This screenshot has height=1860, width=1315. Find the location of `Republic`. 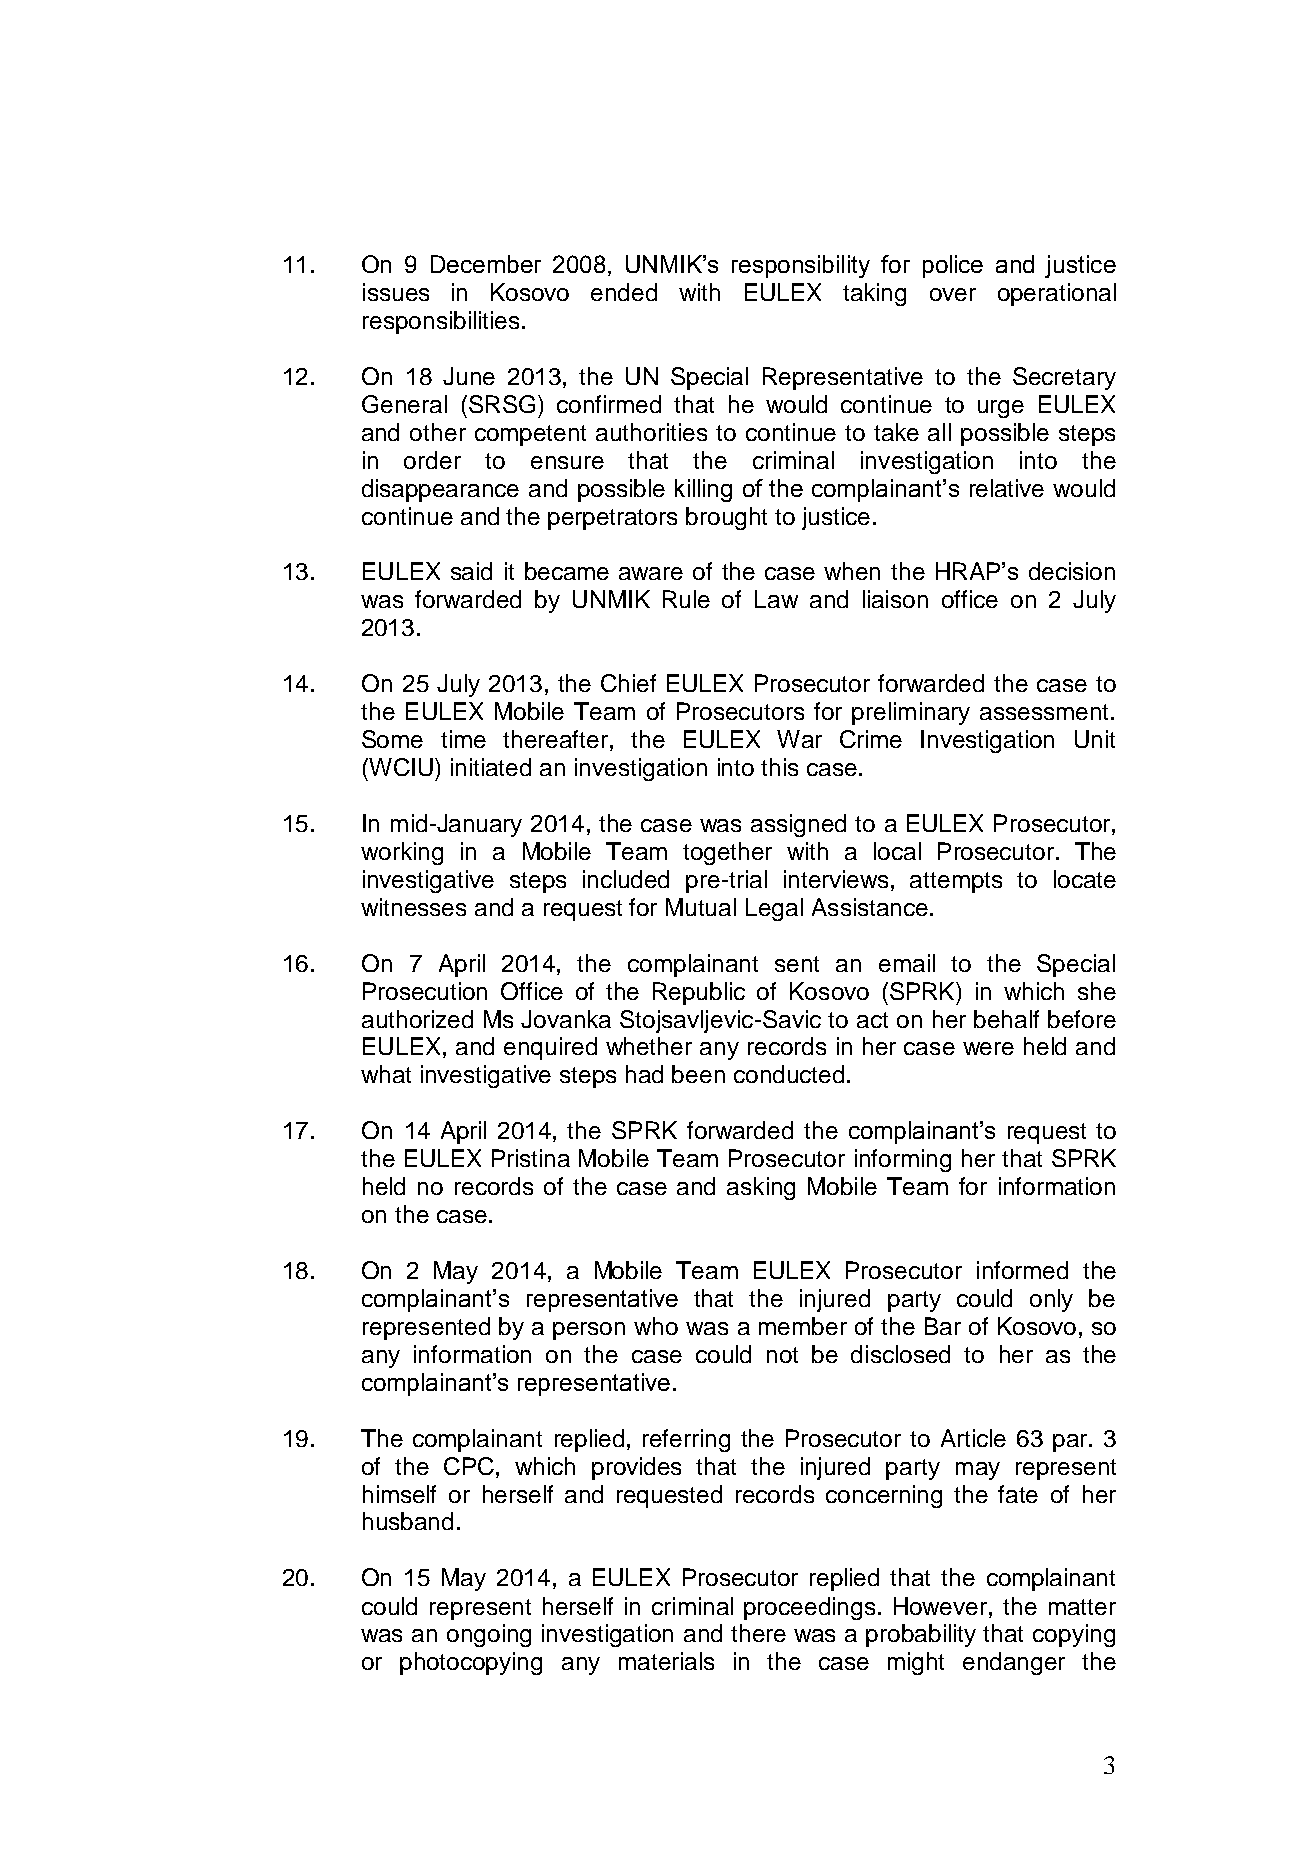

Republic is located at coordinates (699, 993).
